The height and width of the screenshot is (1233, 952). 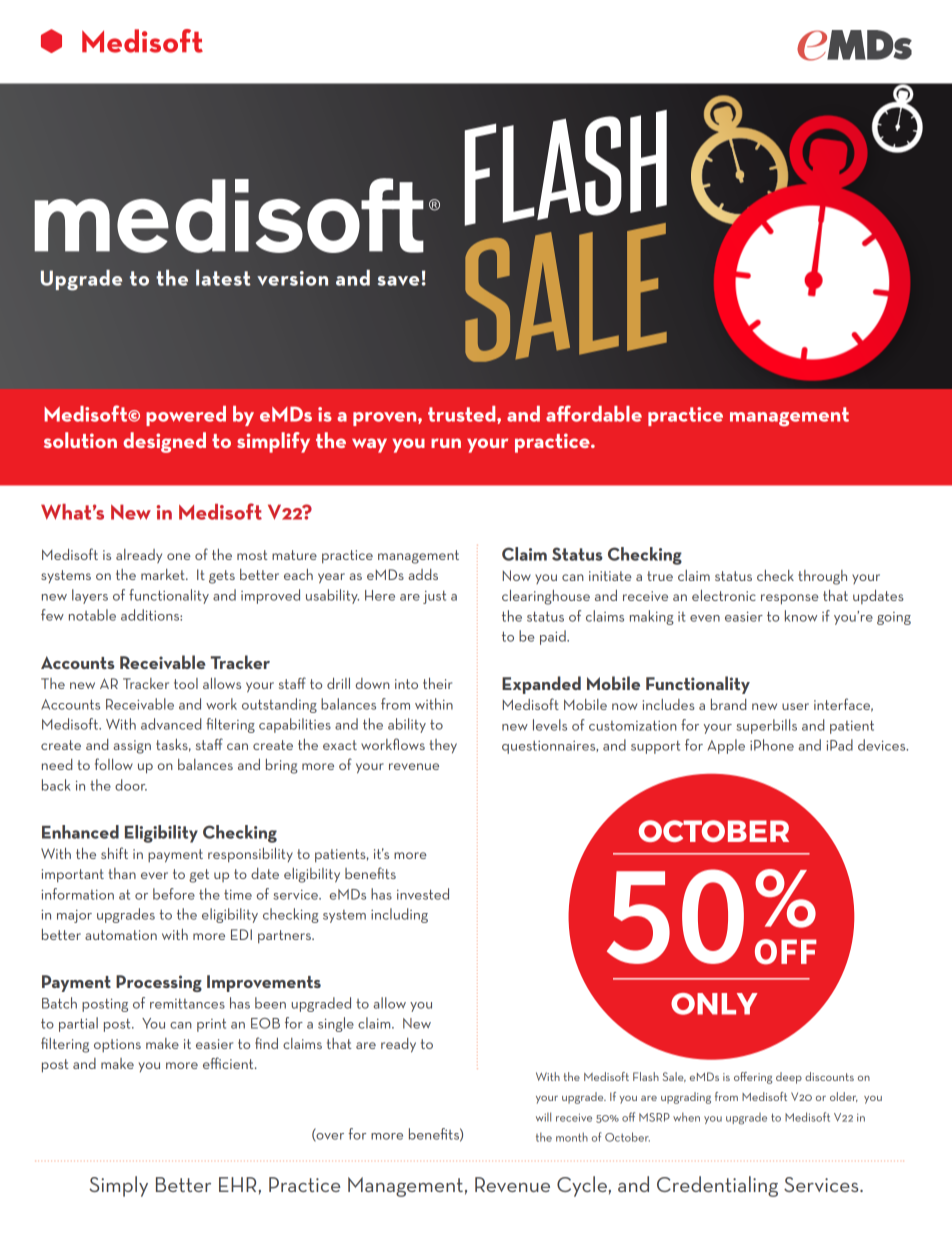 What do you see at coordinates (171, 724) in the screenshot?
I see `advanced` at bounding box center [171, 724].
